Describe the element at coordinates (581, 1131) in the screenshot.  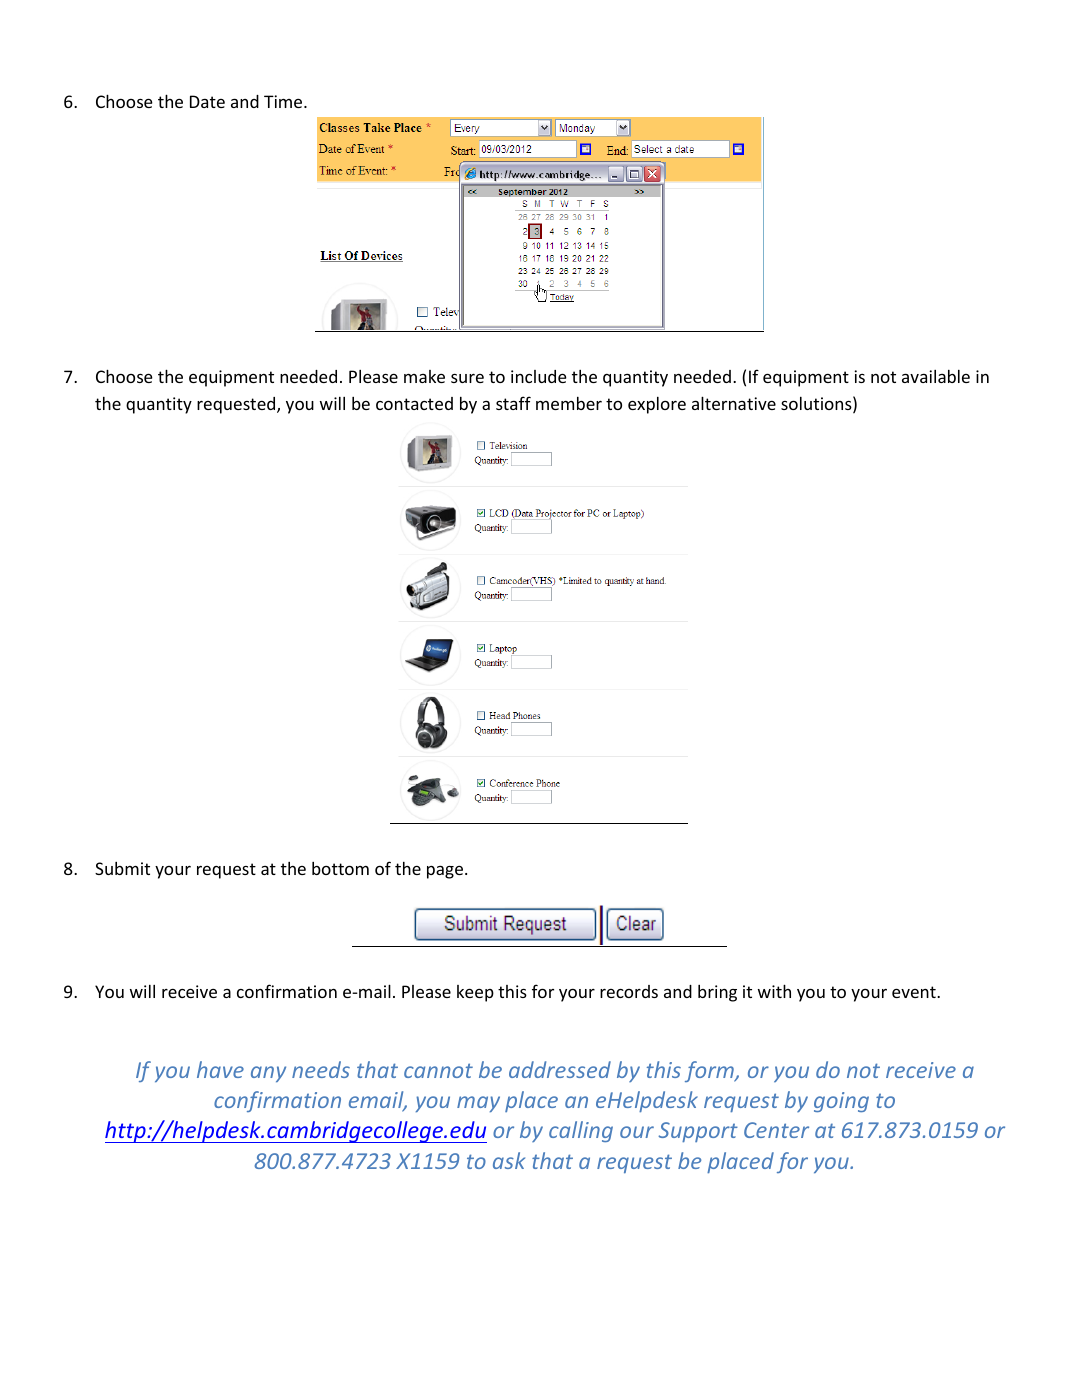
I see `calling` at that location.
